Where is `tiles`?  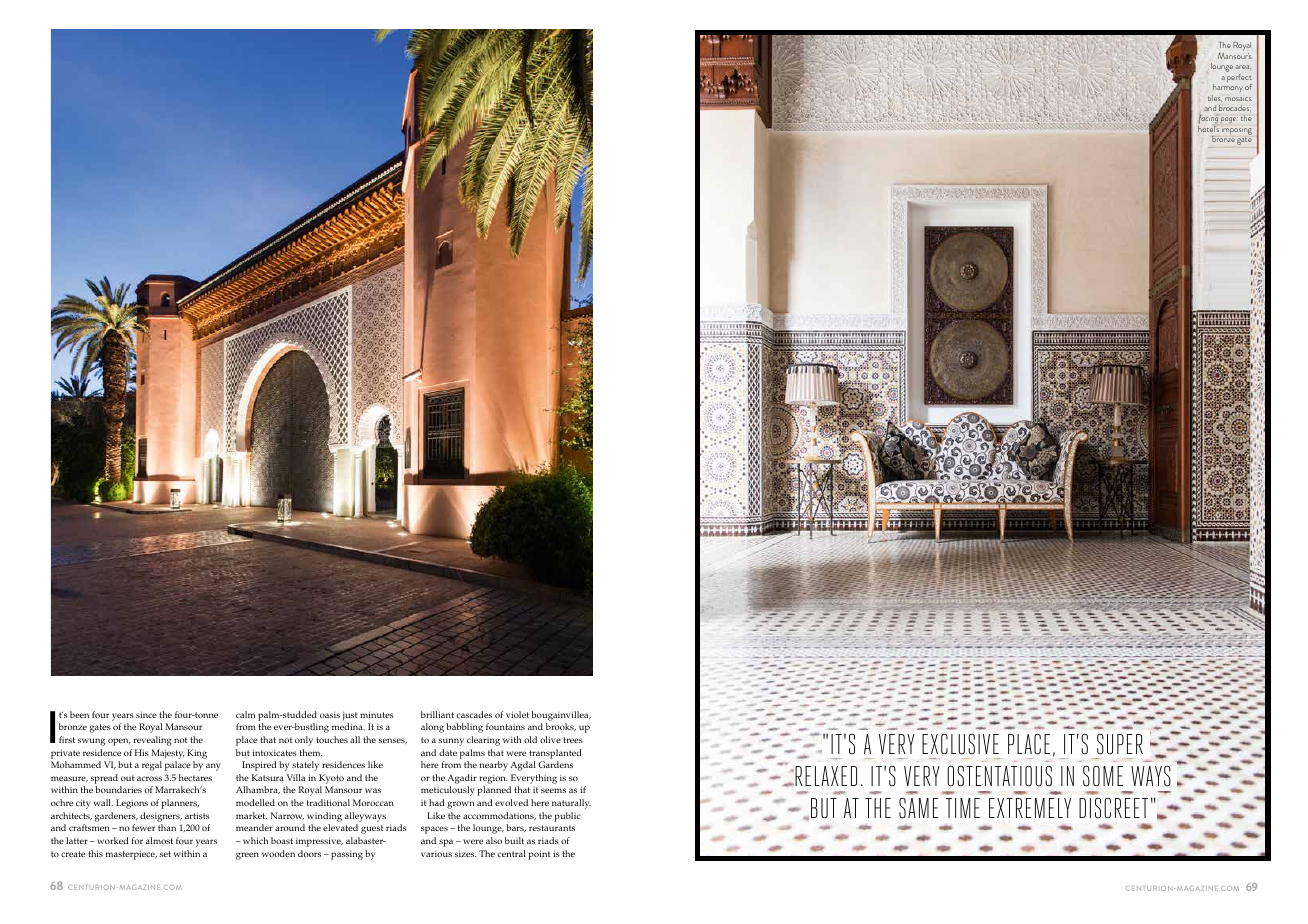 tiles is located at coordinates (1215, 98).
